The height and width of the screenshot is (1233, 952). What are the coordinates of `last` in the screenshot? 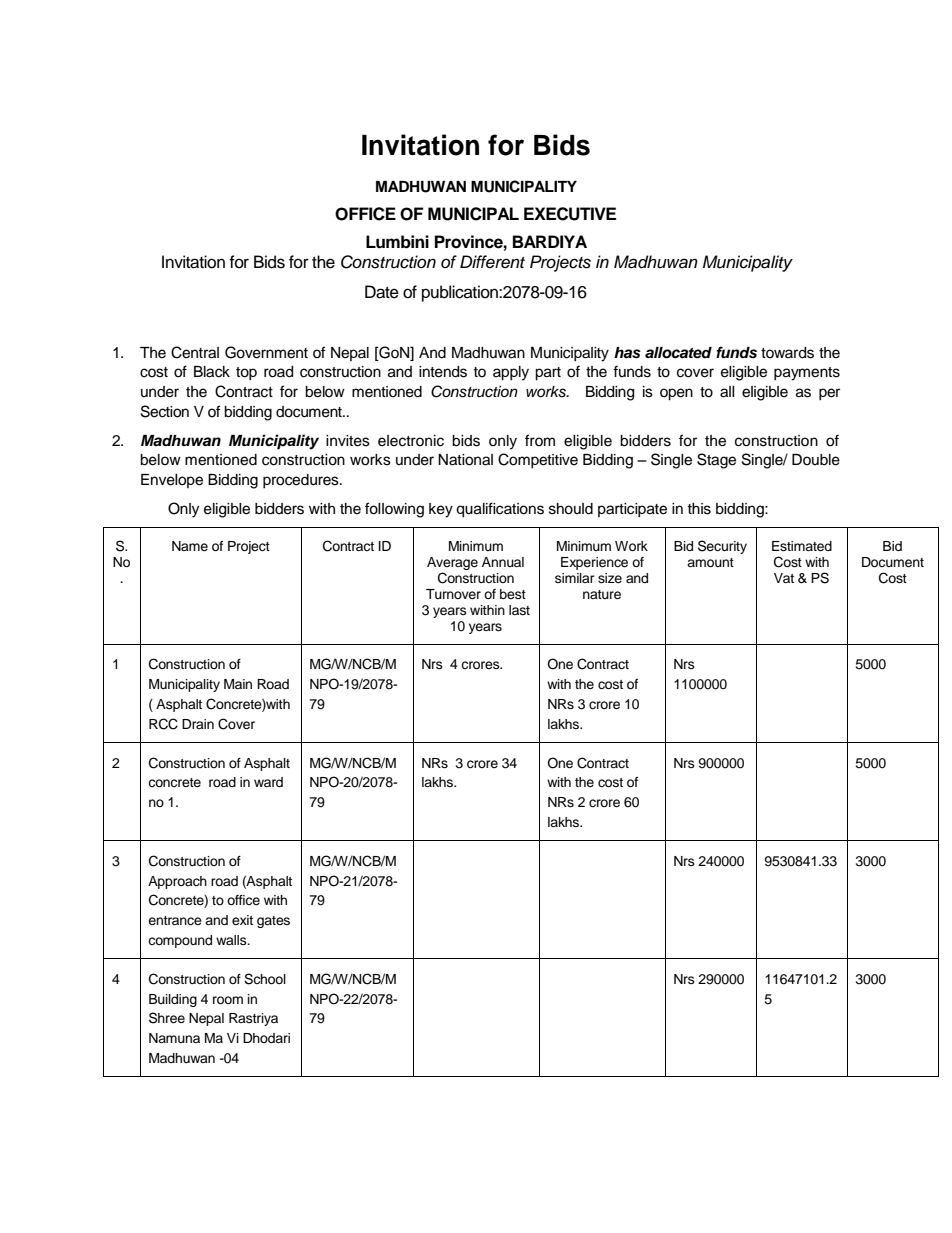 It's located at (519, 610).
